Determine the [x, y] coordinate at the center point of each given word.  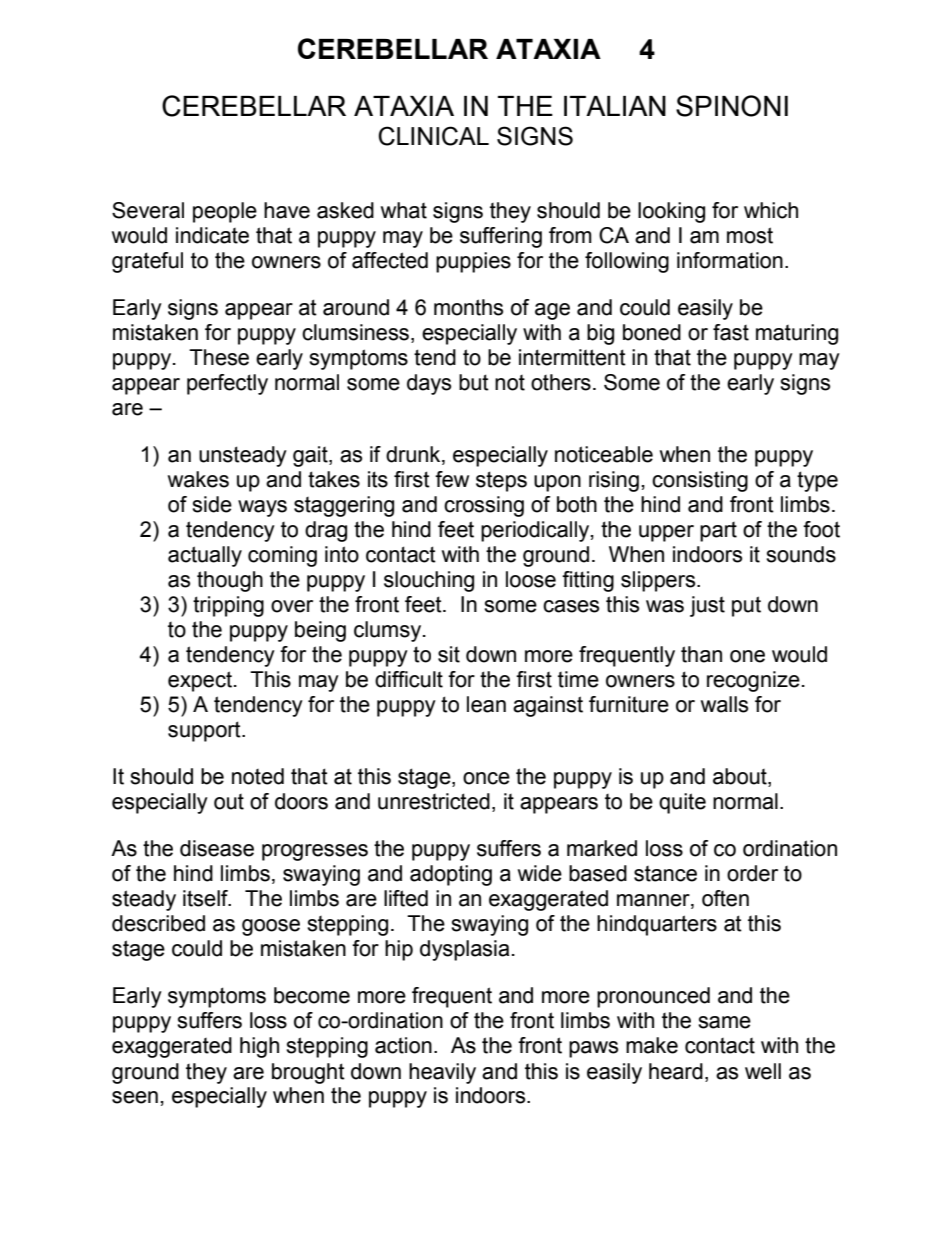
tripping [228, 606]
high [259, 1047]
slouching [429, 581]
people [225, 212]
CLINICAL [433, 136]
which [771, 210]
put [746, 606]
